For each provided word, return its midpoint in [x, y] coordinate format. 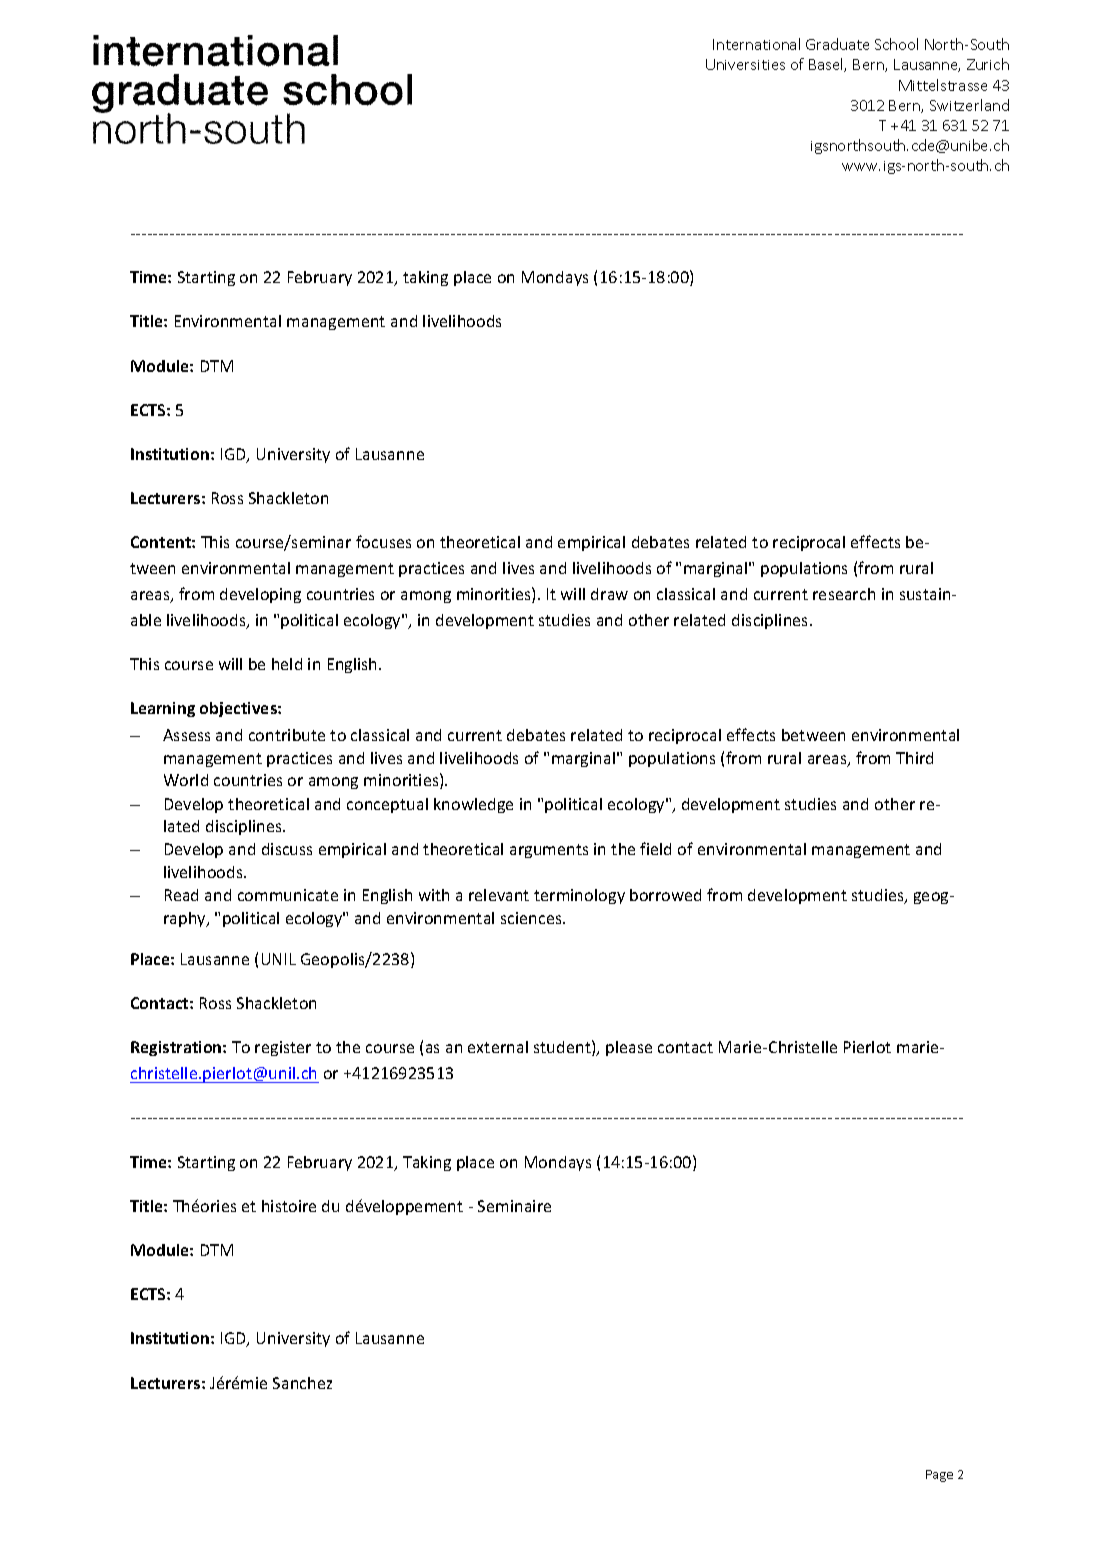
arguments [549, 851]
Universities [745, 64]
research [844, 594]
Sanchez [302, 1383]
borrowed [665, 895]
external [498, 1047]
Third [914, 758]
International [756, 44]
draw [609, 594]
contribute [287, 735]
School [896, 44]
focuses [383, 541]
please [629, 1048]
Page [939, 1476]
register [283, 1048]
